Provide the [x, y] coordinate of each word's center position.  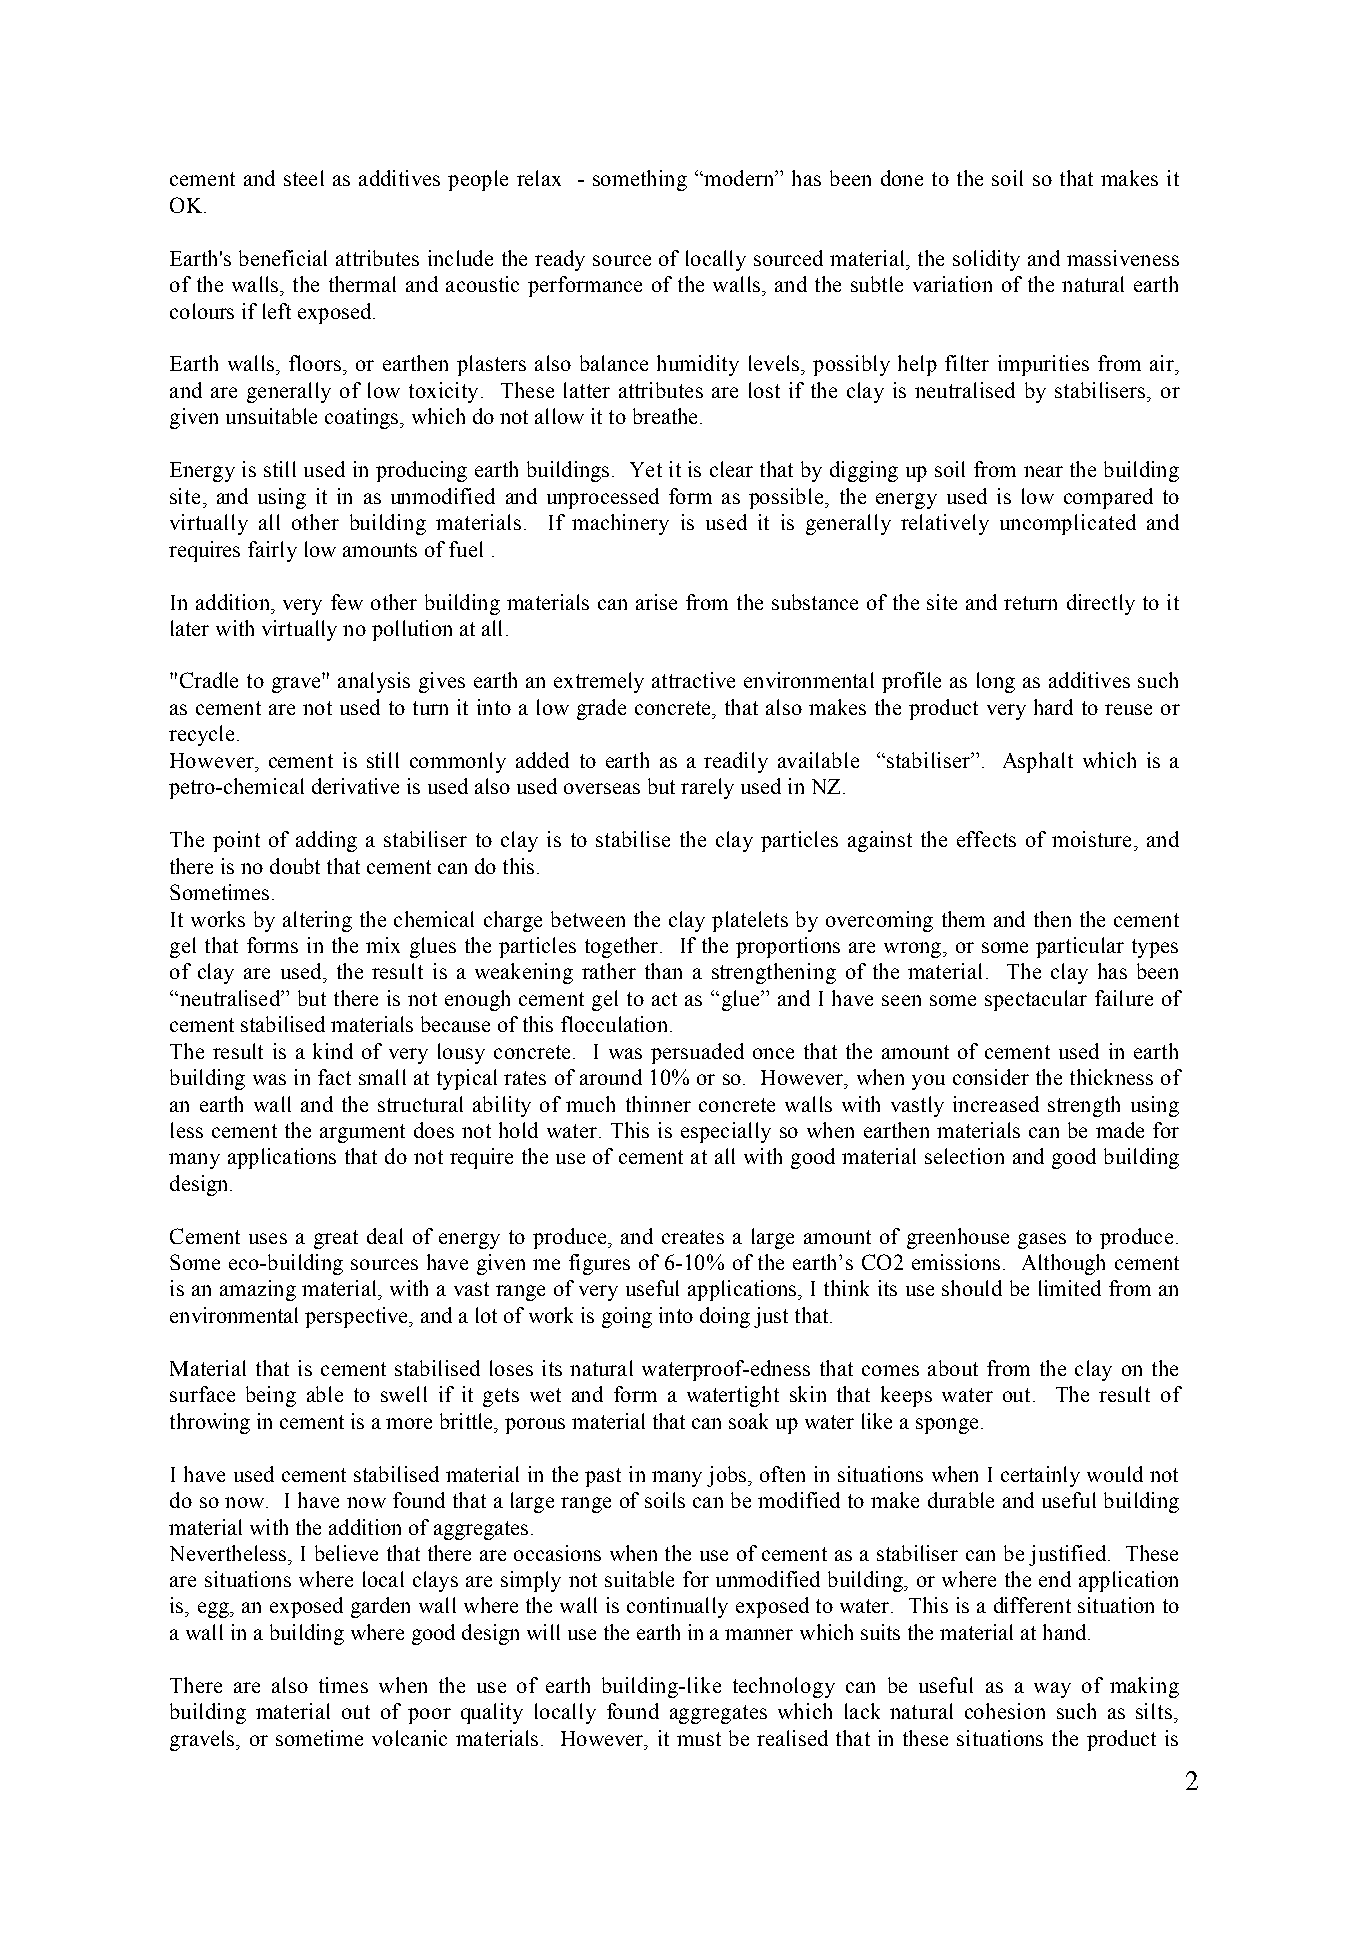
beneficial [283, 258]
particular [1080, 947]
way [1052, 1690]
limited [1070, 1288]
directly [1101, 604]
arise [656, 602]
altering [317, 921]
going [627, 1317]
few [347, 602]
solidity [986, 260]
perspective [358, 1317]
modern [739, 178]
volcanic [409, 1738]
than [663, 971]
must [699, 1739]
